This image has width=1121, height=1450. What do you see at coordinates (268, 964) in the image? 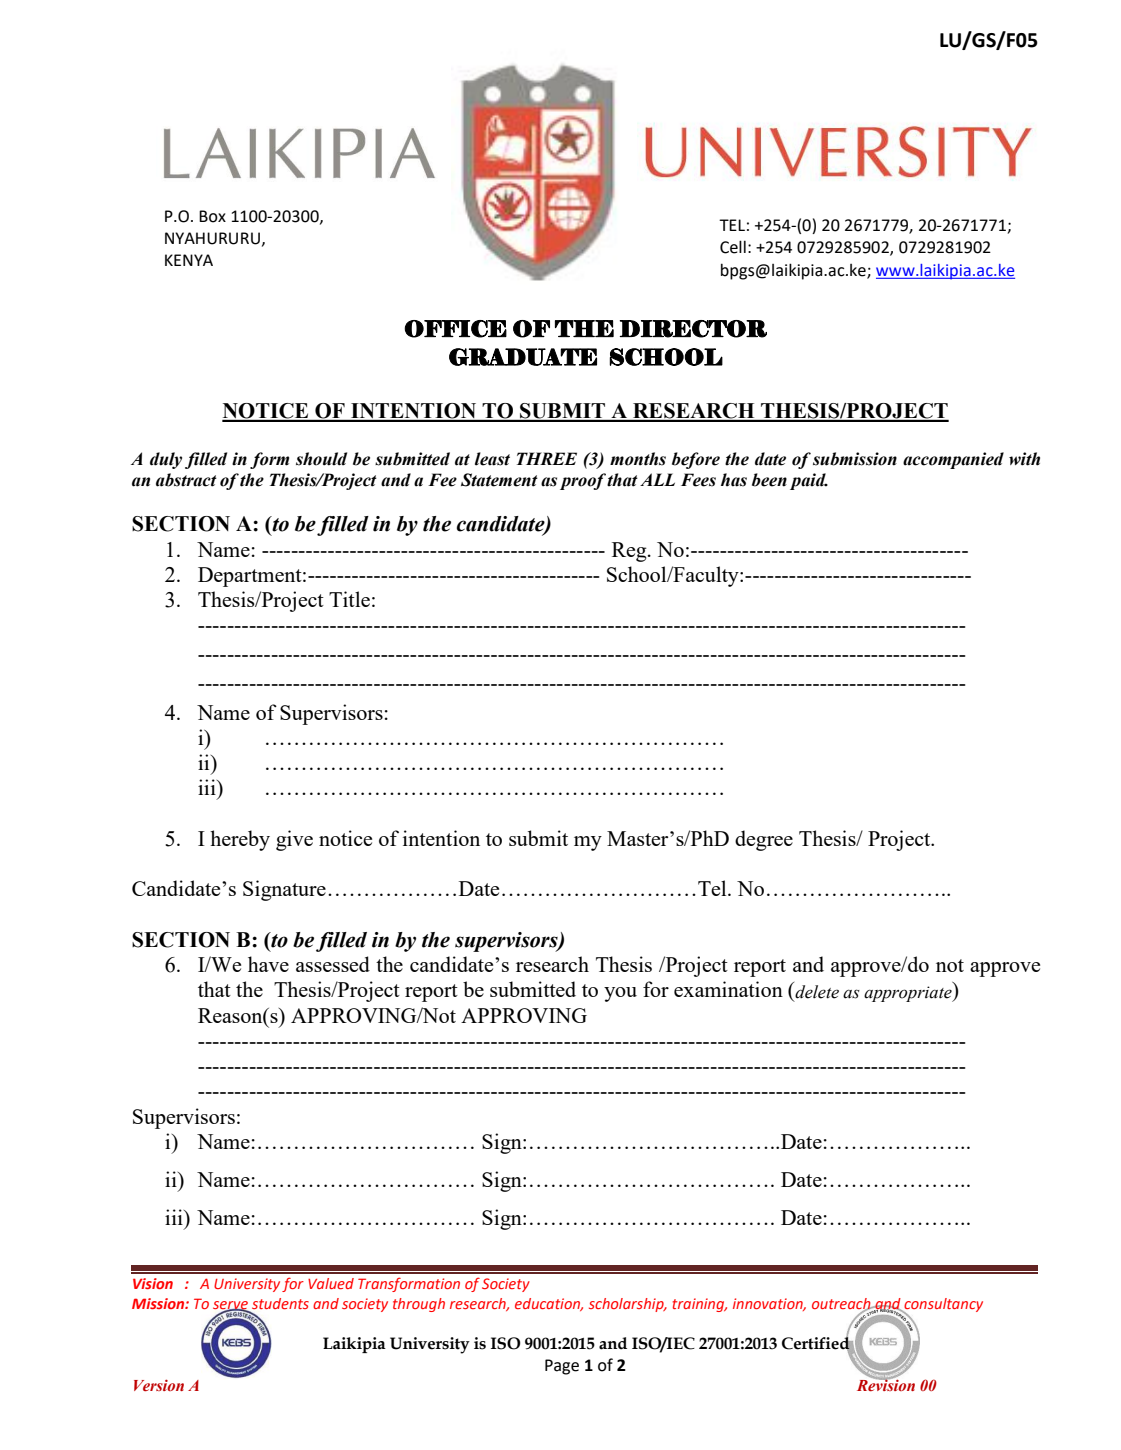
I see `have` at bounding box center [268, 964].
